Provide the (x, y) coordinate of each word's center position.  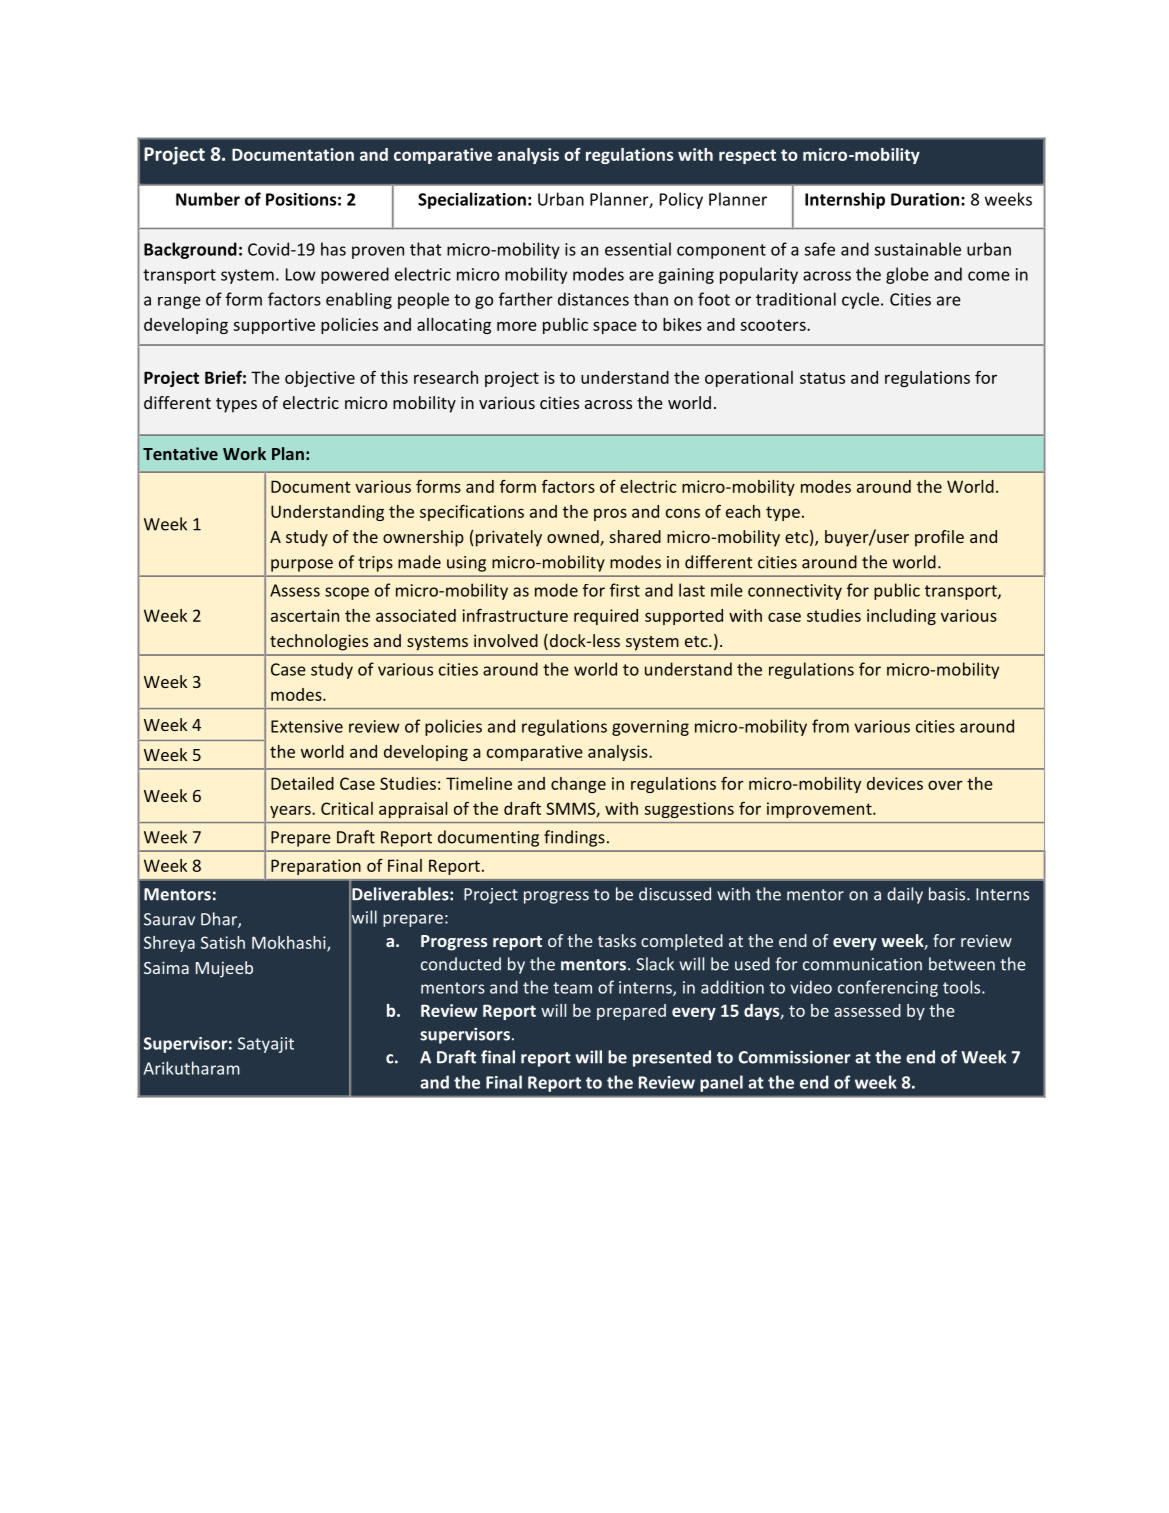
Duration (926, 199)
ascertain (305, 615)
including (901, 617)
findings (574, 838)
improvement (820, 810)
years (291, 811)
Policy (681, 200)
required (606, 617)
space (615, 327)
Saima (166, 967)
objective (320, 379)
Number (208, 199)
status (822, 378)
